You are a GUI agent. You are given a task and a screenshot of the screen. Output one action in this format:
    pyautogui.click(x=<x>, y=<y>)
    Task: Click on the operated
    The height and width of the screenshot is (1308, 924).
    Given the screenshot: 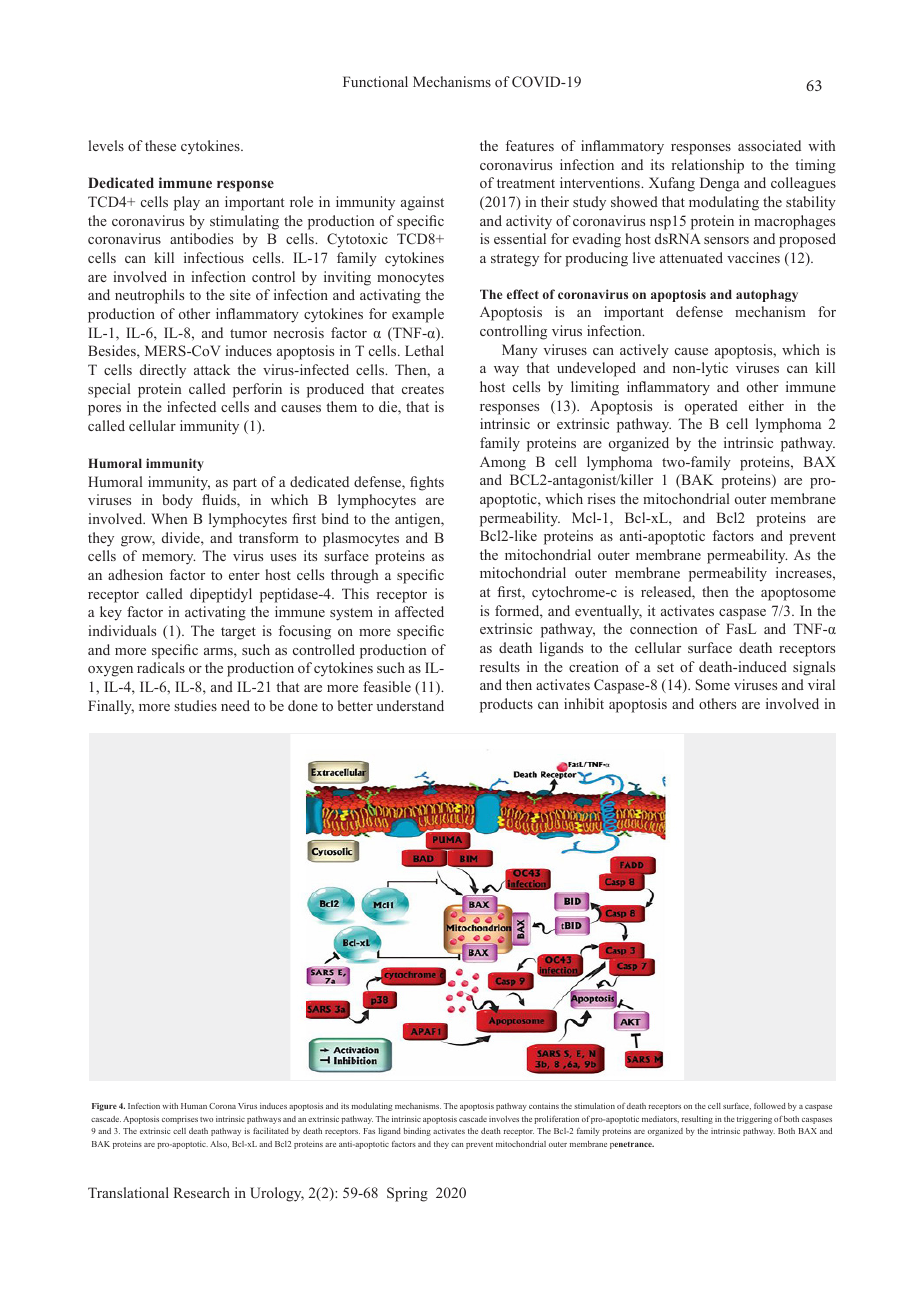 What is the action you would take?
    pyautogui.click(x=711, y=407)
